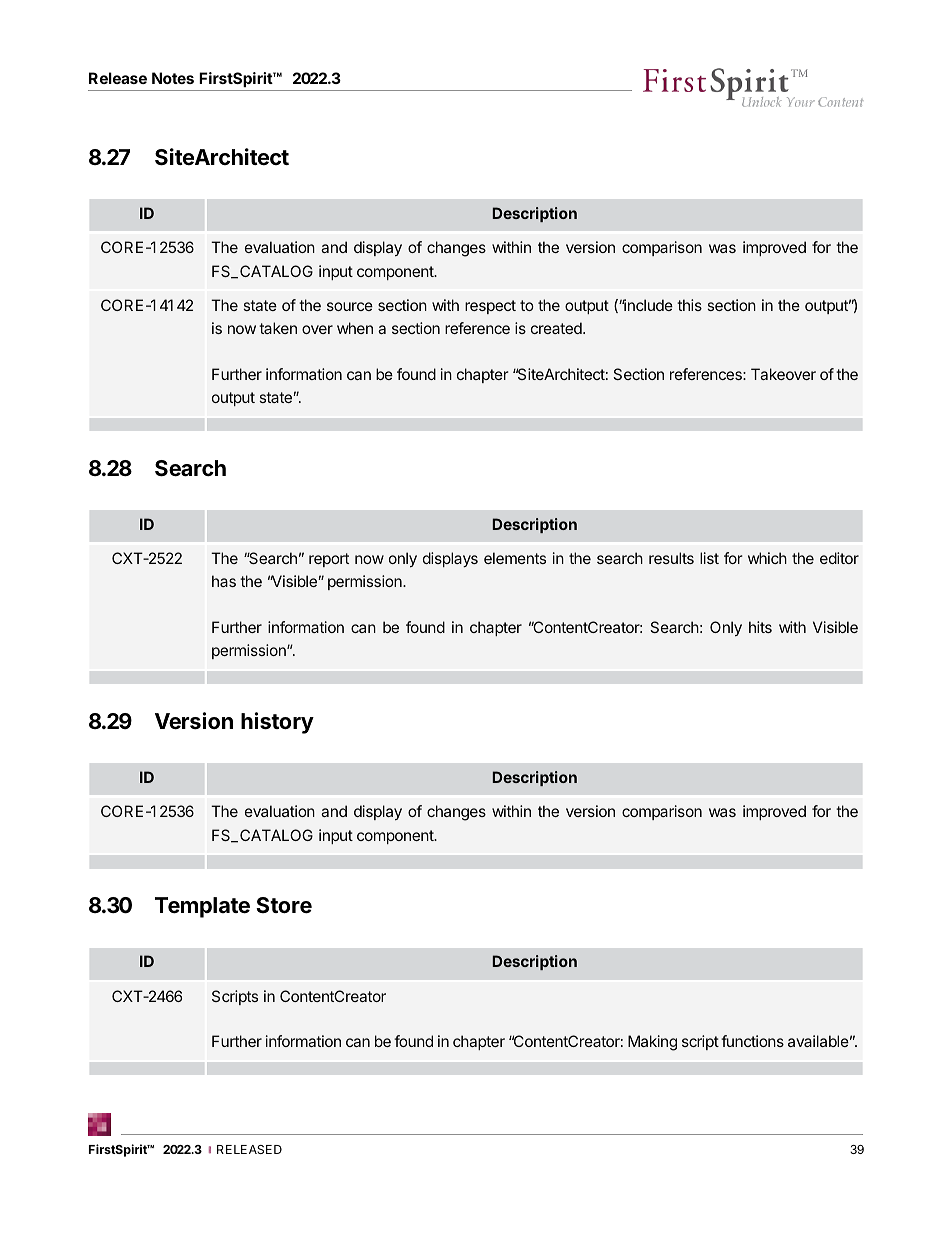 This screenshot has height=1233, width=952. What do you see at coordinates (277, 723) in the screenshot?
I see `history` at bounding box center [277, 723].
